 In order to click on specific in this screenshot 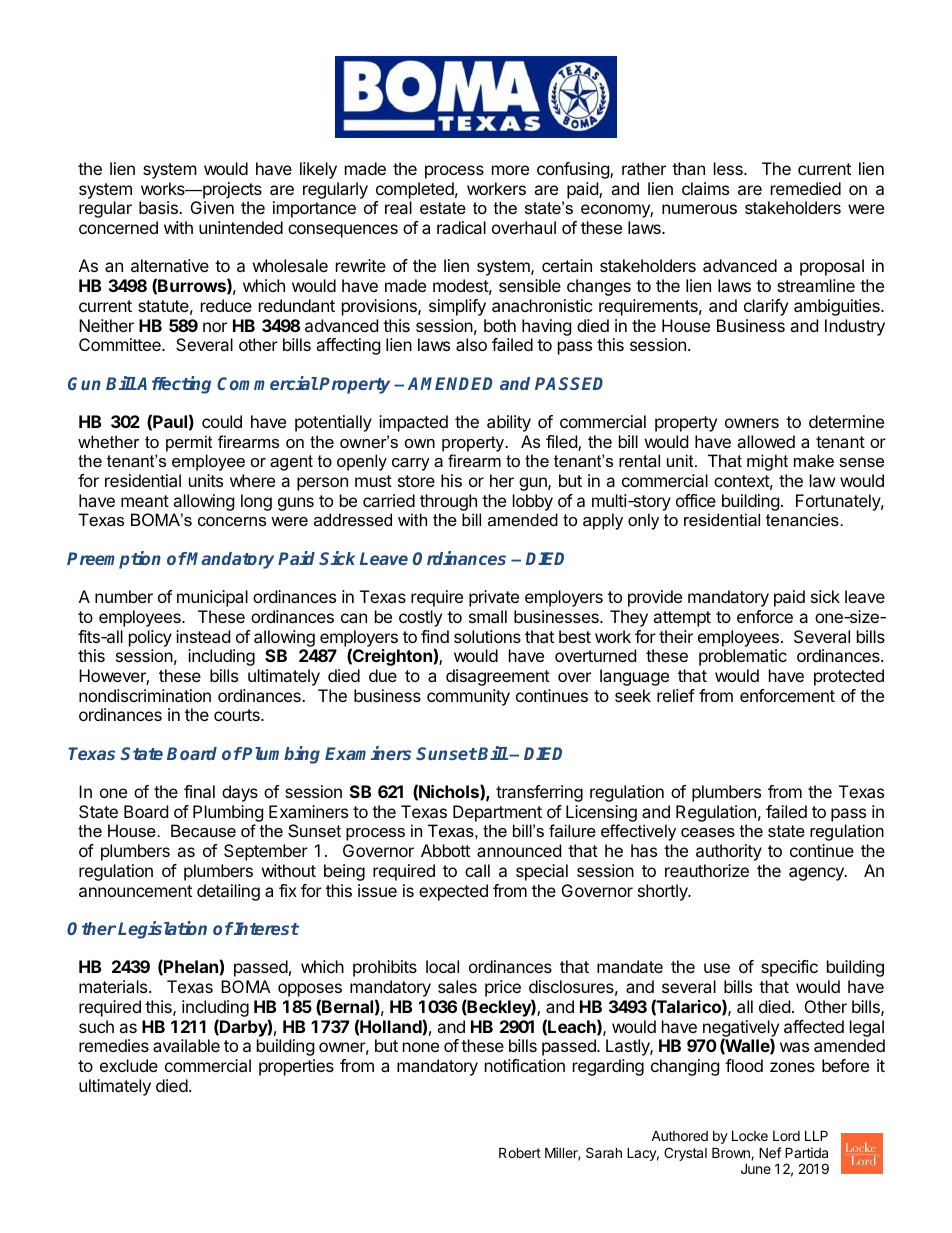, I will do `click(789, 968)`.
